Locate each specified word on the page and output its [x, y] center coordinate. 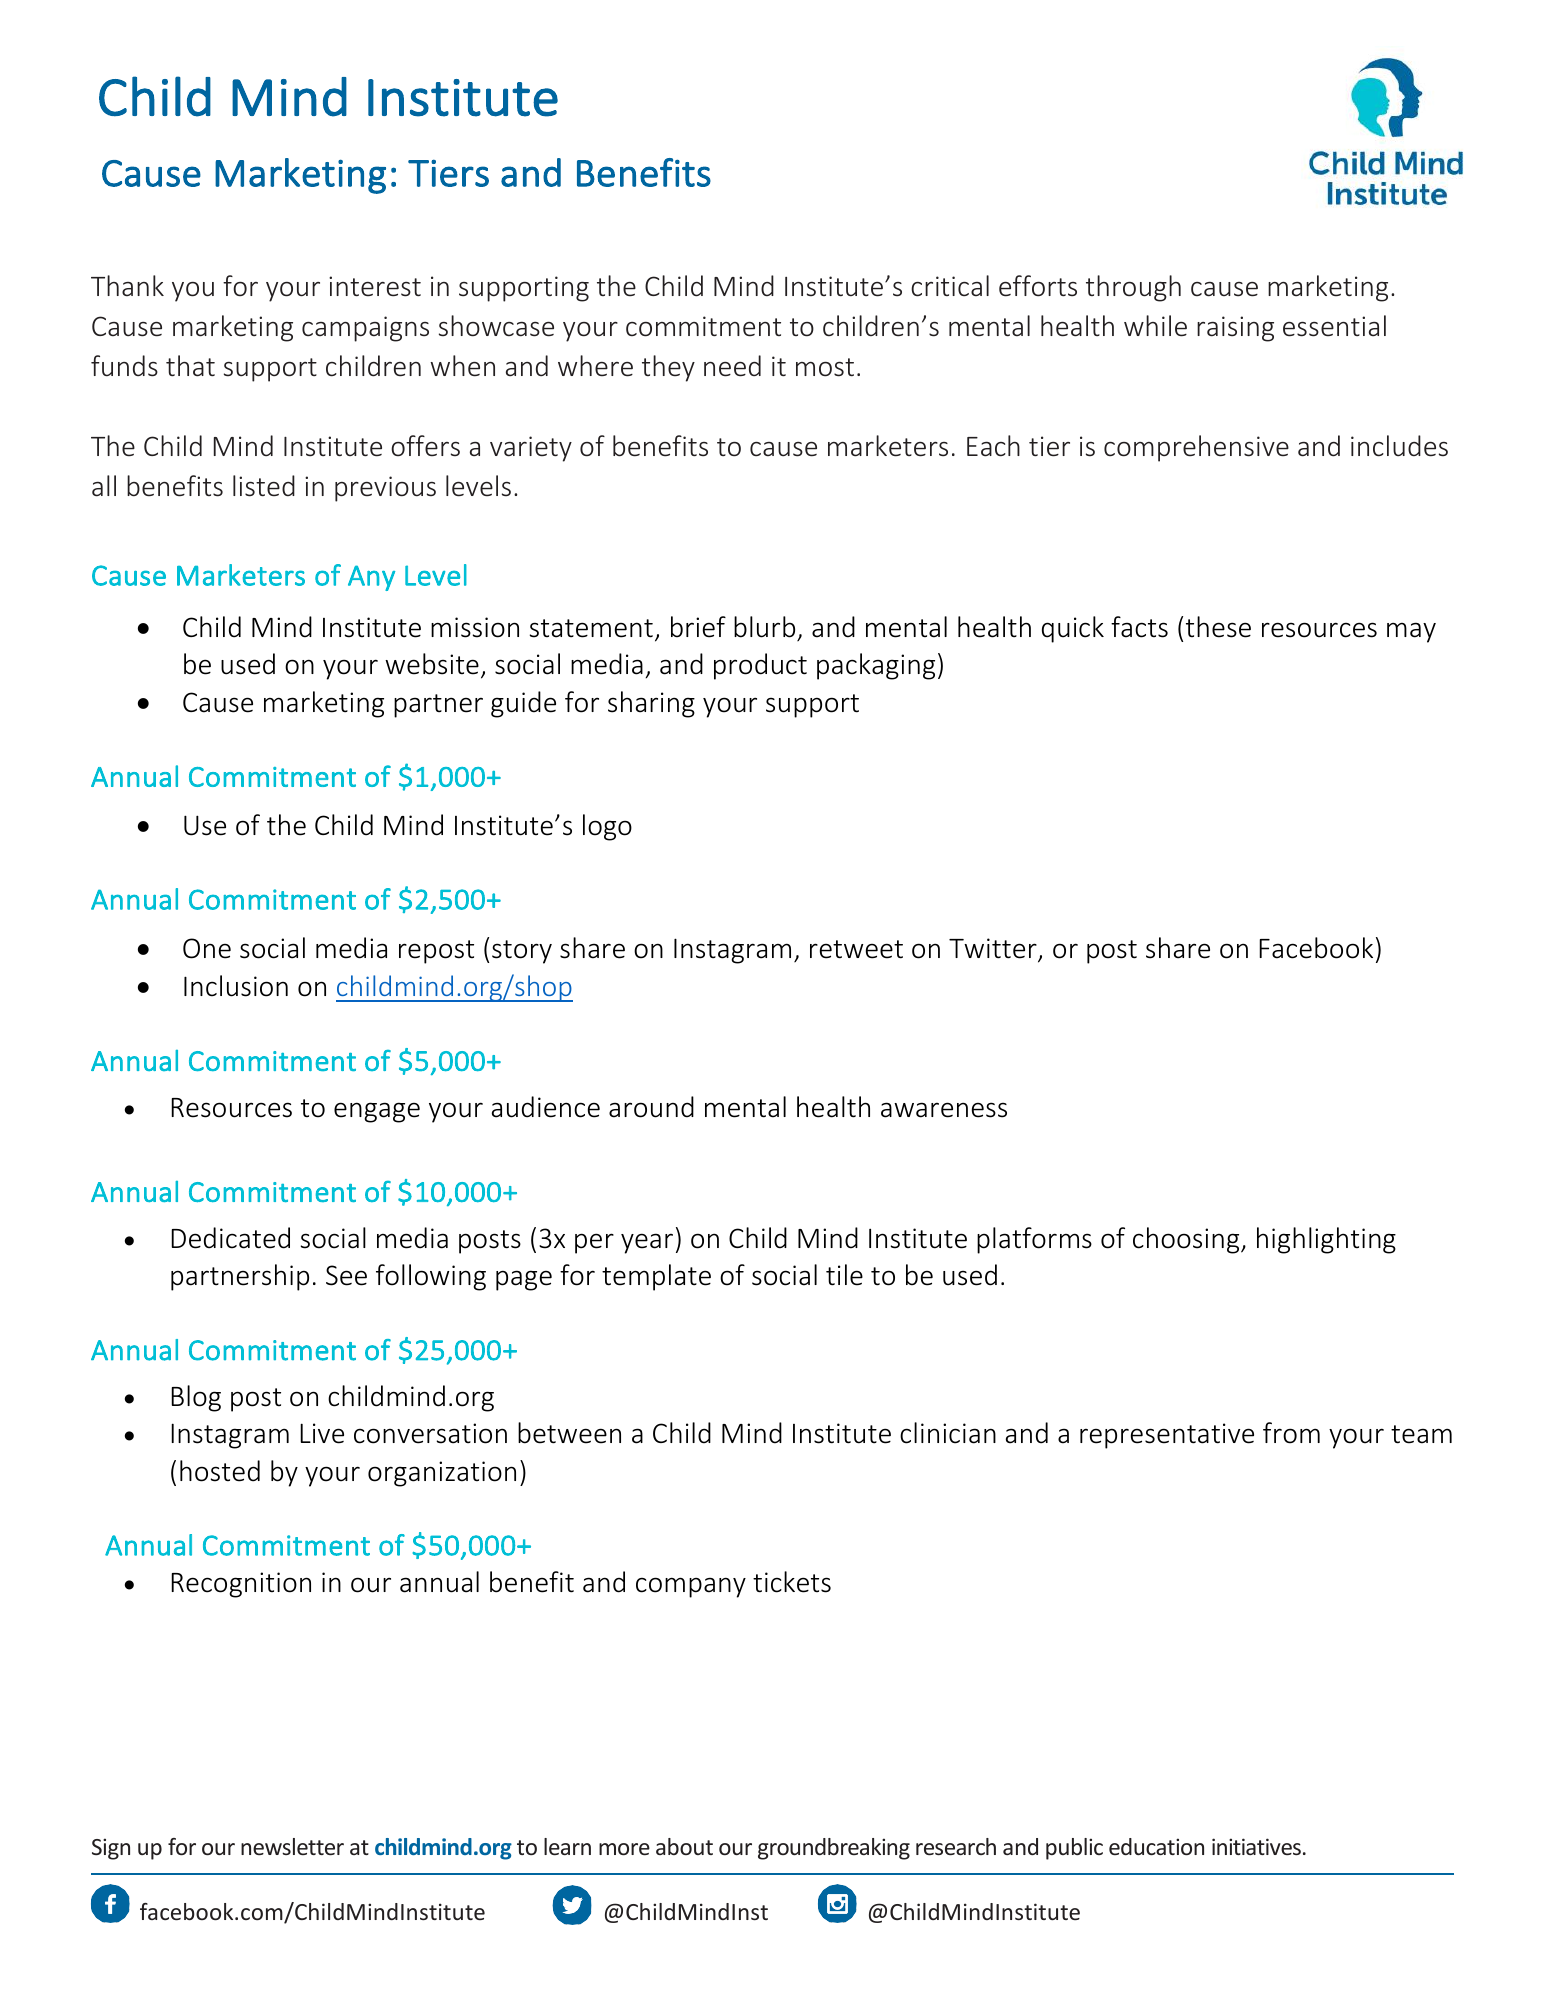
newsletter [292, 1846]
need [732, 366]
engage [377, 1112]
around [651, 1107]
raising [1235, 329]
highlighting [1326, 1240]
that [190, 366]
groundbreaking [834, 1849]
